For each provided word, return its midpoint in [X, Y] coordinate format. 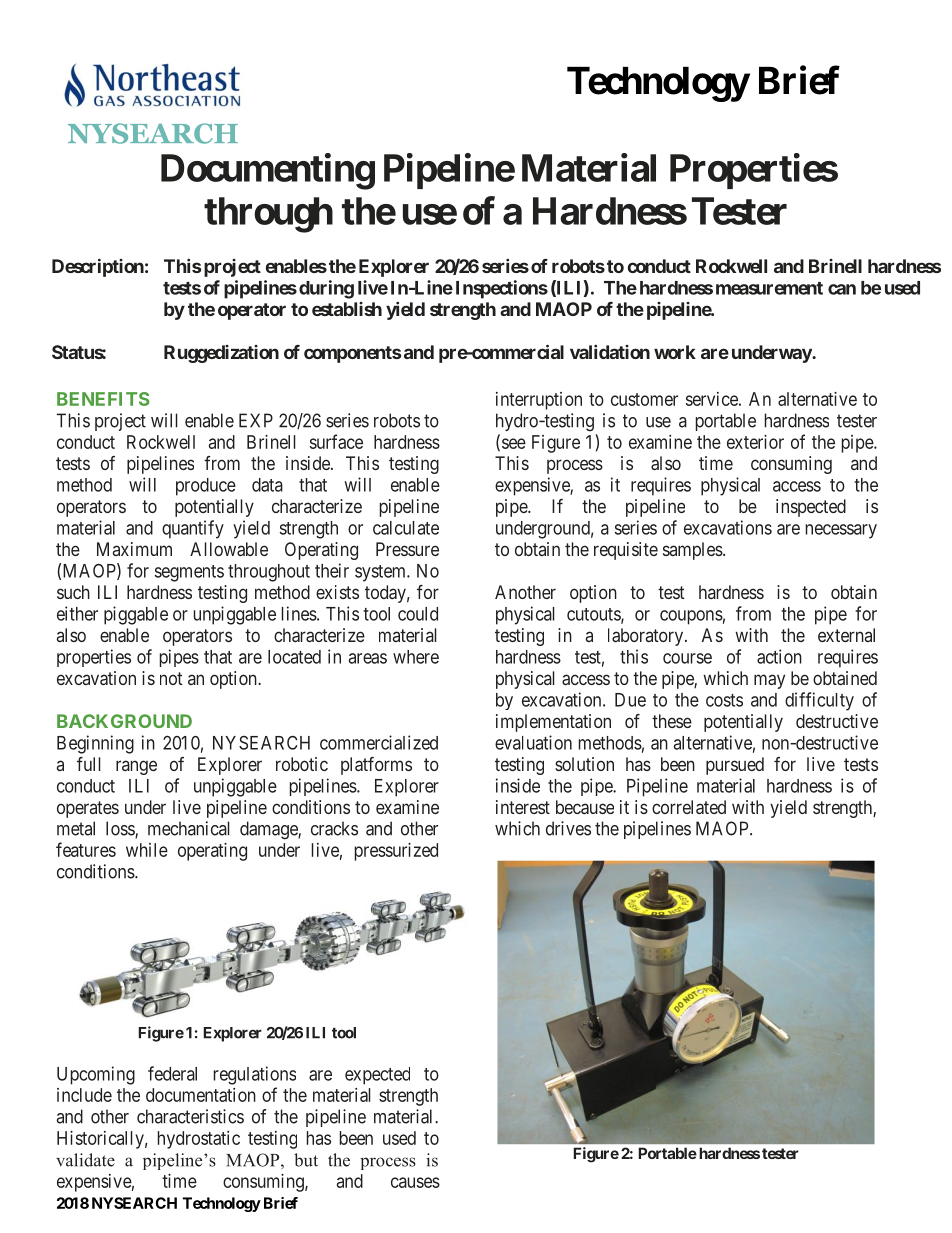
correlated [689, 807]
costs [724, 700]
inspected [811, 508]
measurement [769, 288]
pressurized [396, 852]
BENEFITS [103, 399]
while [147, 850]
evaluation [533, 742]
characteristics [190, 1116]
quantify [193, 529]
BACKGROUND [124, 721]
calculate [406, 528]
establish [347, 309]
